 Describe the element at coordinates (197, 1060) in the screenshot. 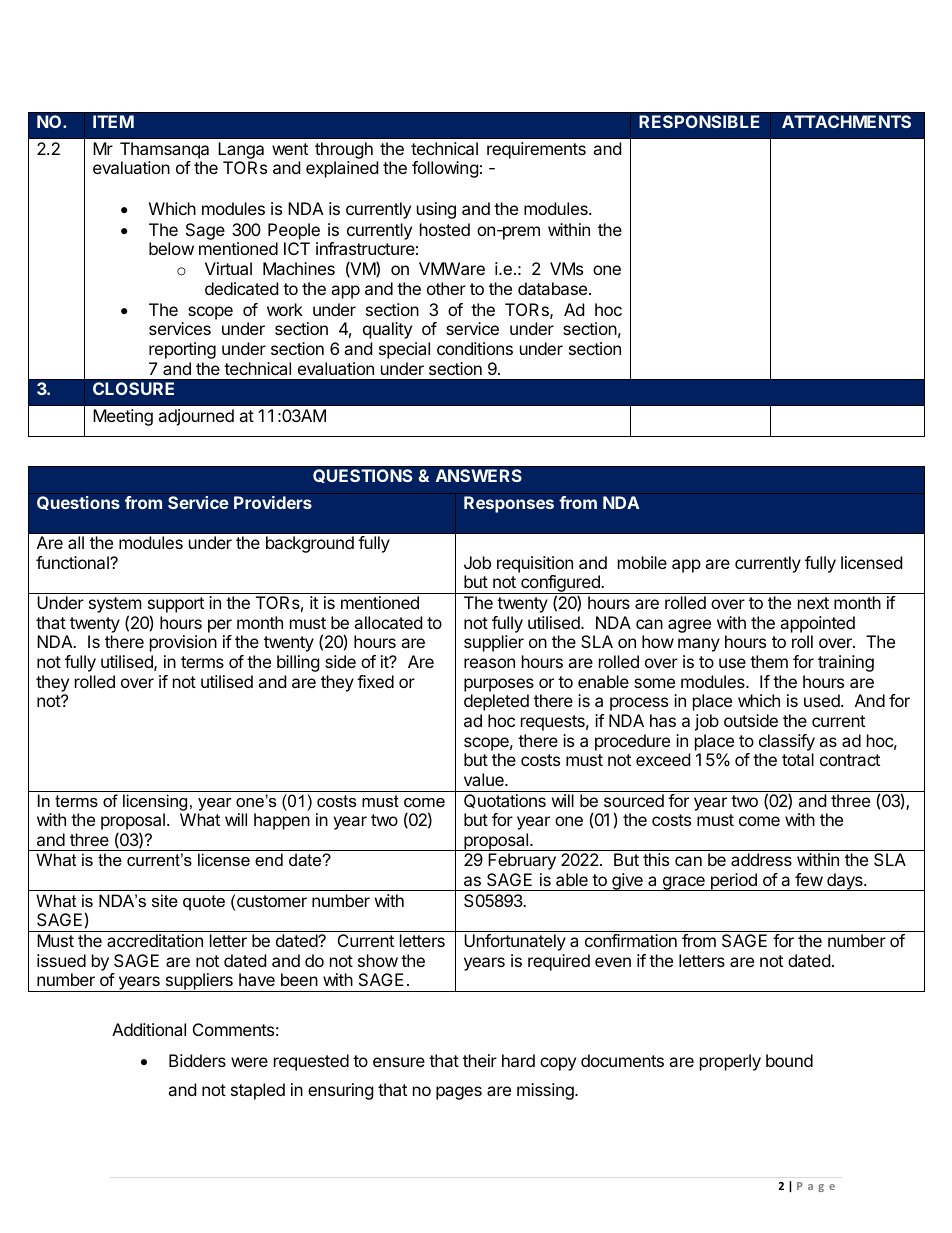

I see `Bidders` at that location.
